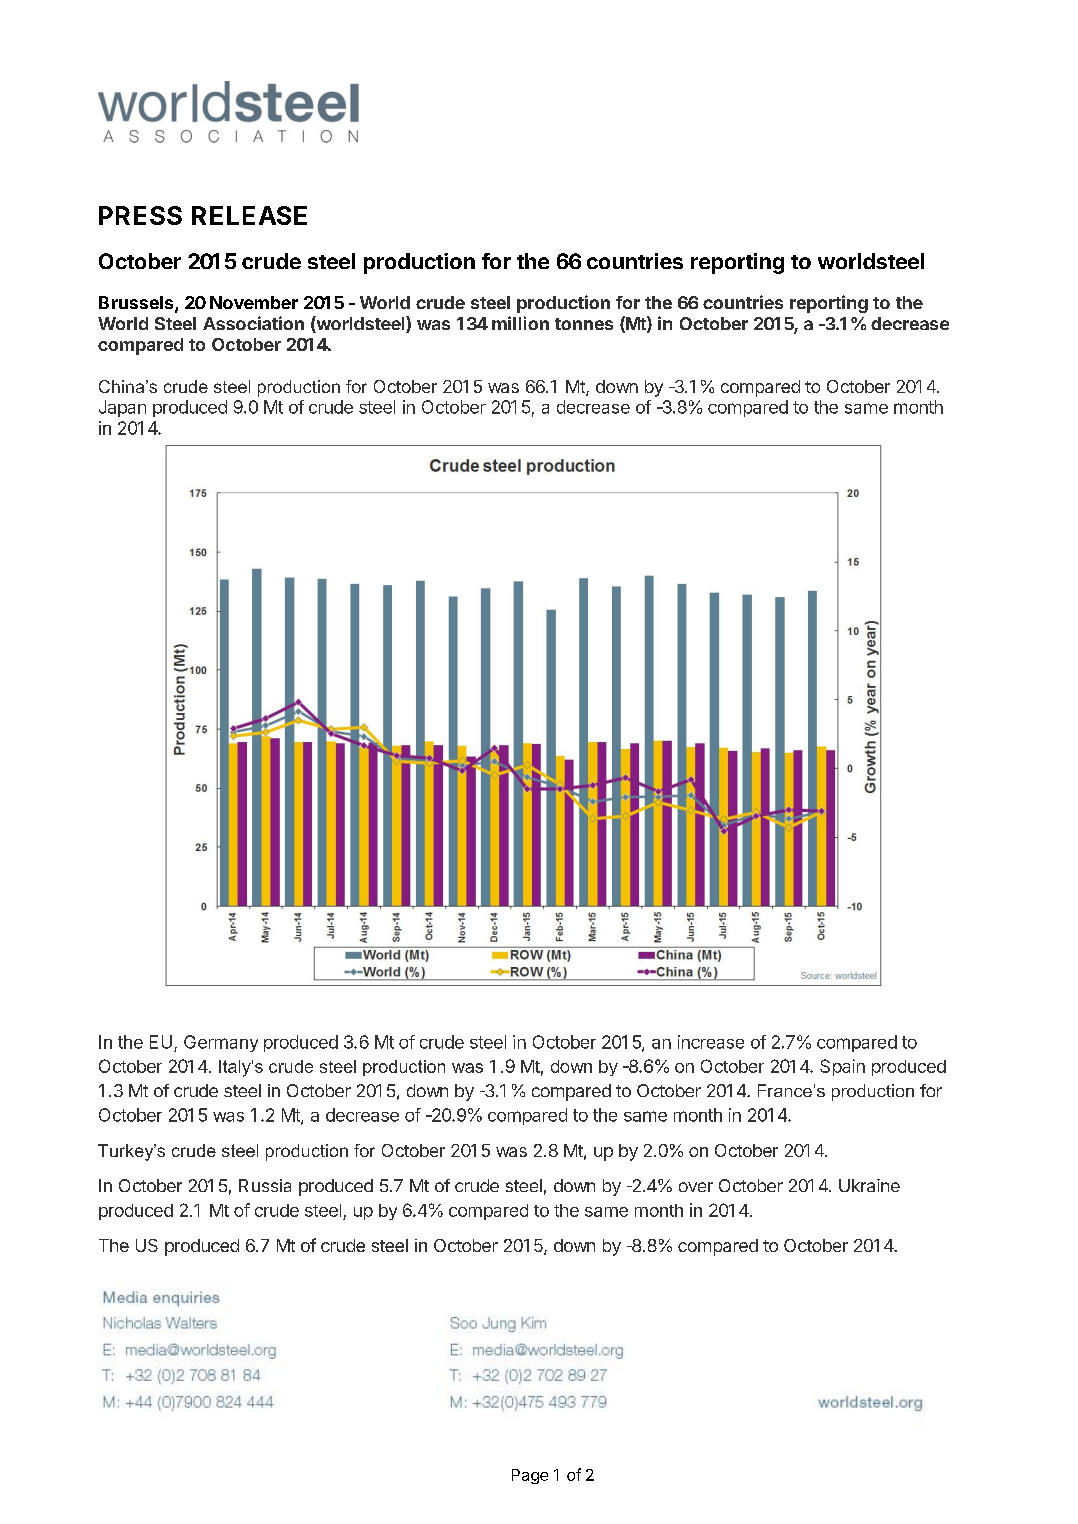 The image size is (1078, 1524). Describe the element at coordinates (711, 1042) in the image. I see `increase` at that location.
